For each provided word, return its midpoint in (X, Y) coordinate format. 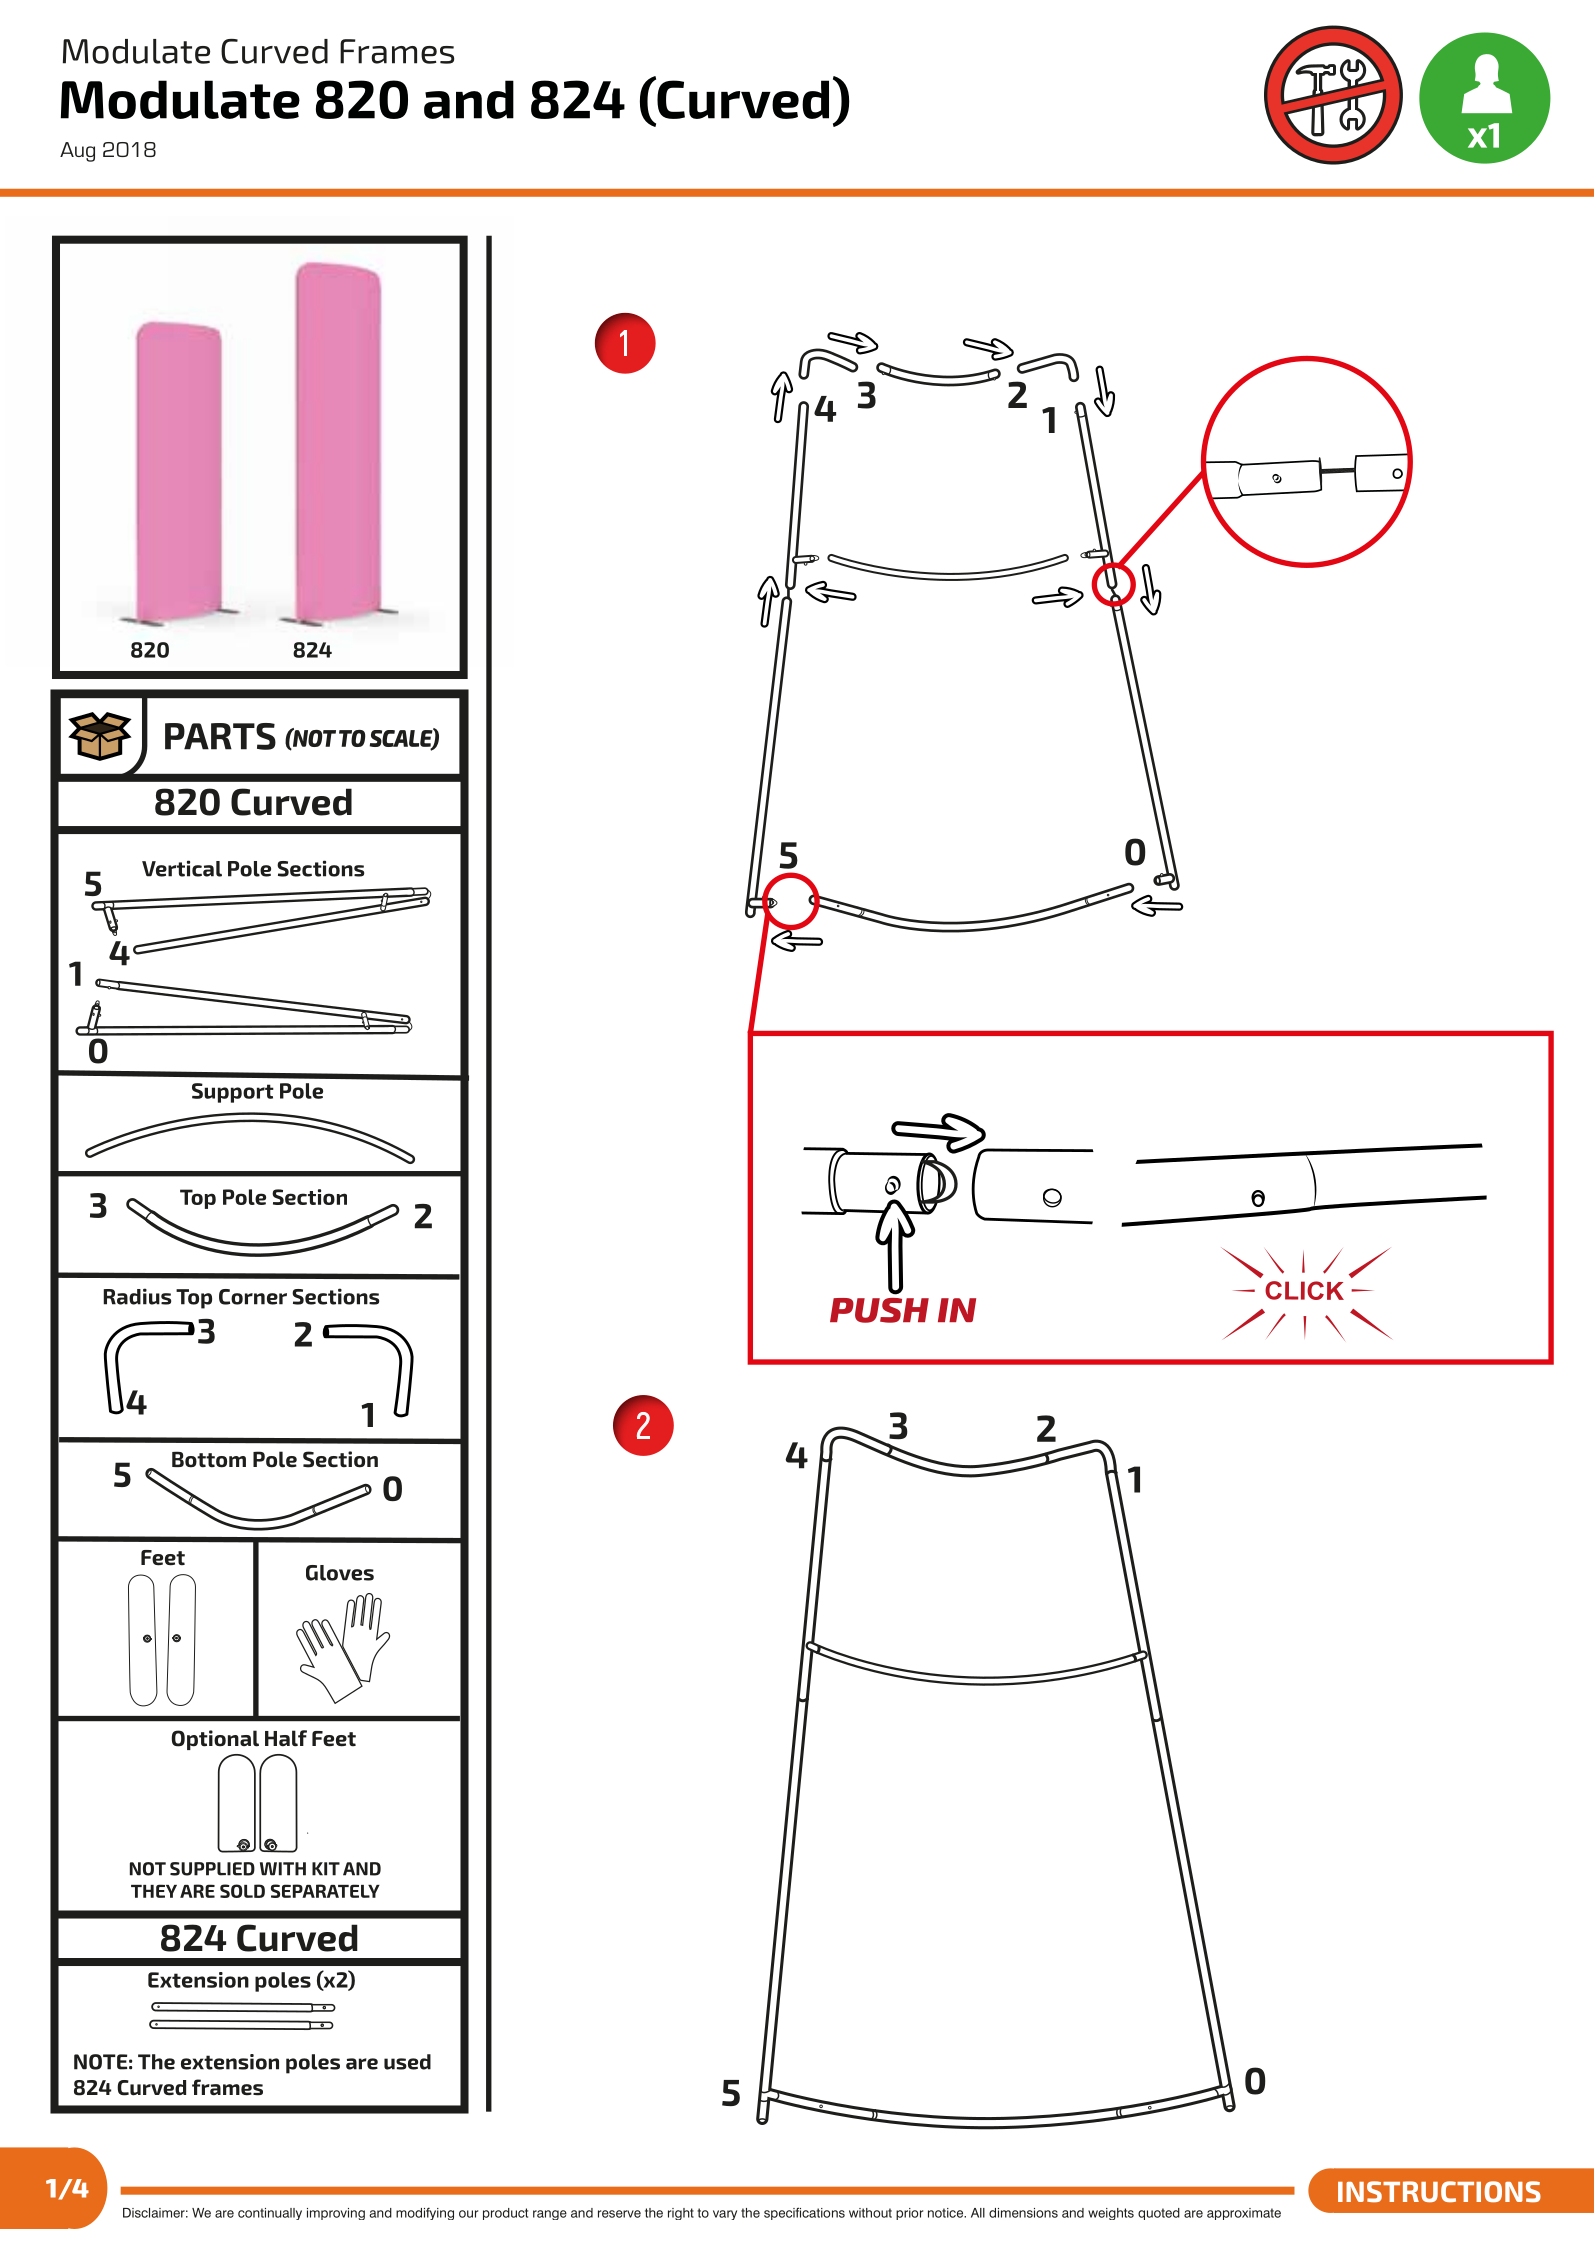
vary (725, 2215)
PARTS (220, 736)
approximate (1244, 2214)
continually (270, 2214)
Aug (77, 152)
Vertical (182, 868)
